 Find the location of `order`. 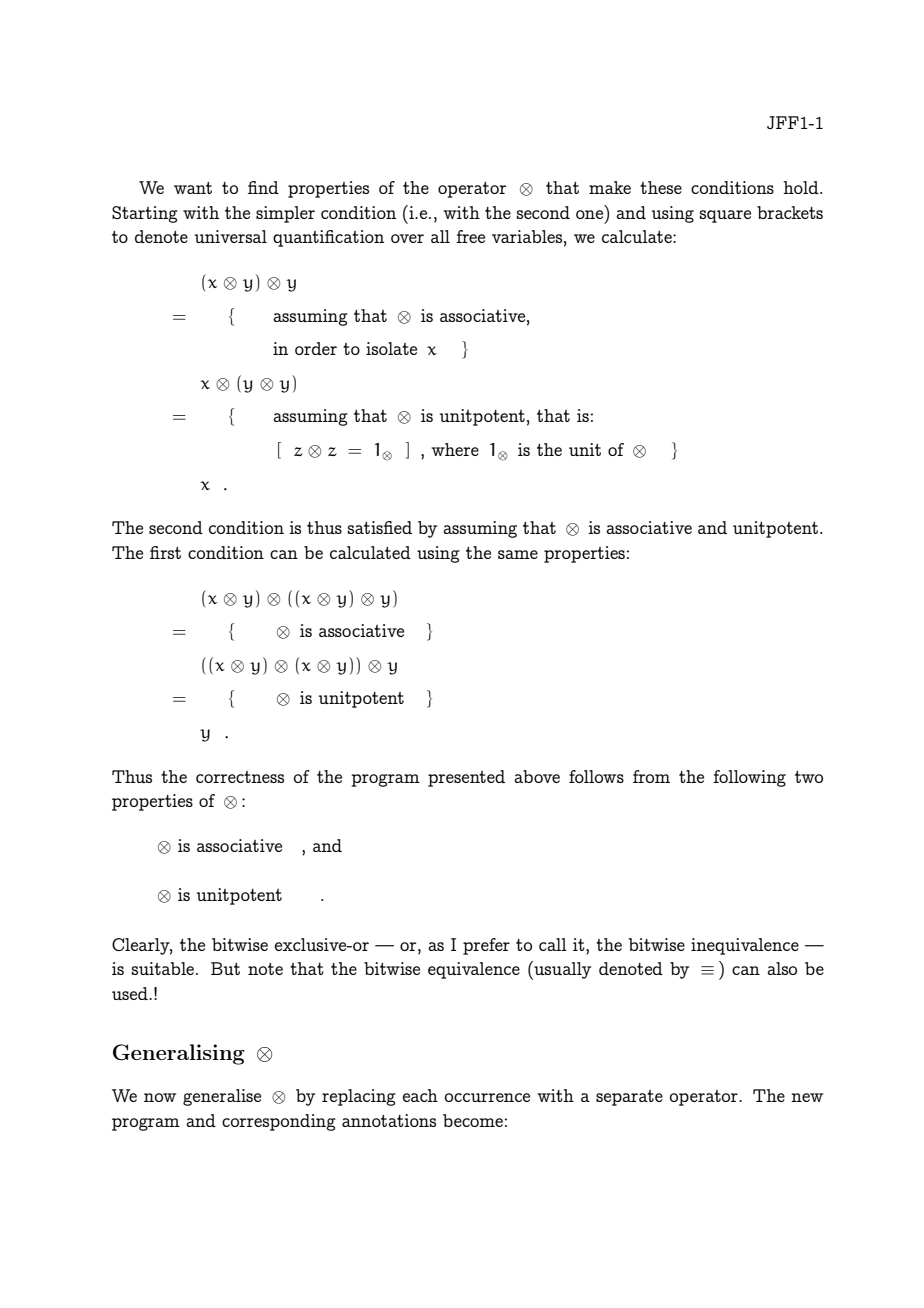

order is located at coordinates (316, 348).
